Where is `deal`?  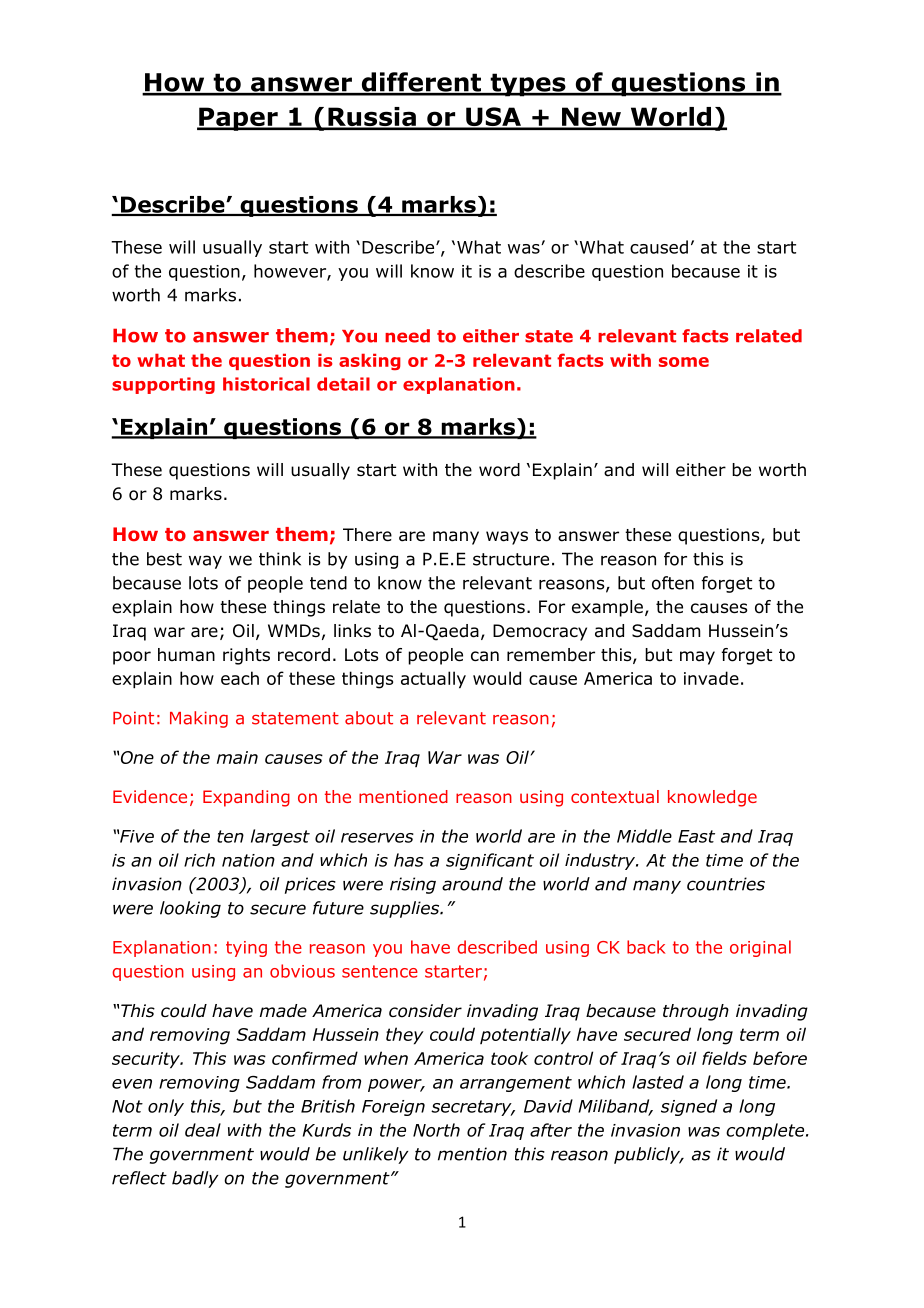
deal is located at coordinates (203, 1130).
